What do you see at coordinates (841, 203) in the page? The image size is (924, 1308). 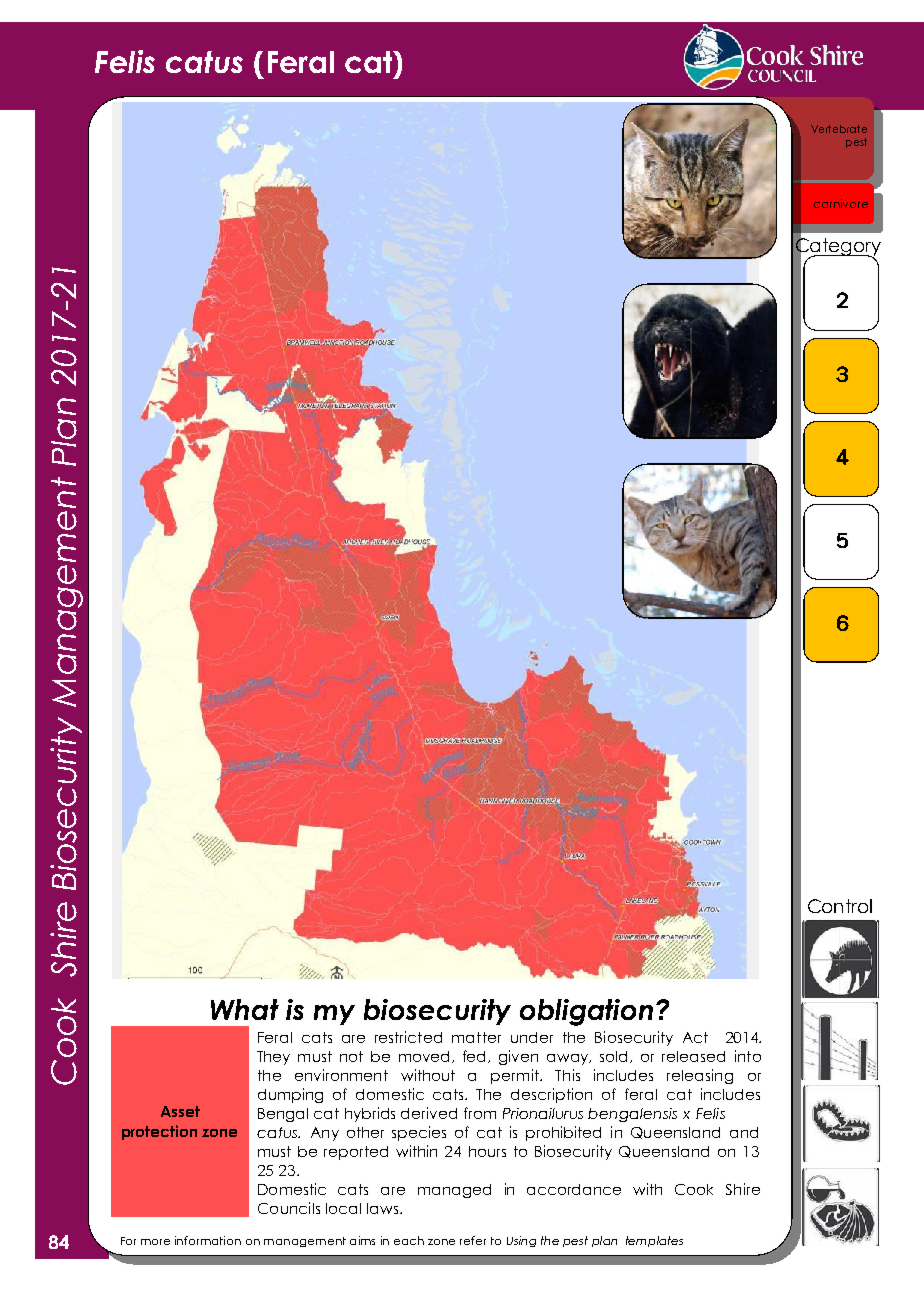 I see `carnivore` at bounding box center [841, 203].
